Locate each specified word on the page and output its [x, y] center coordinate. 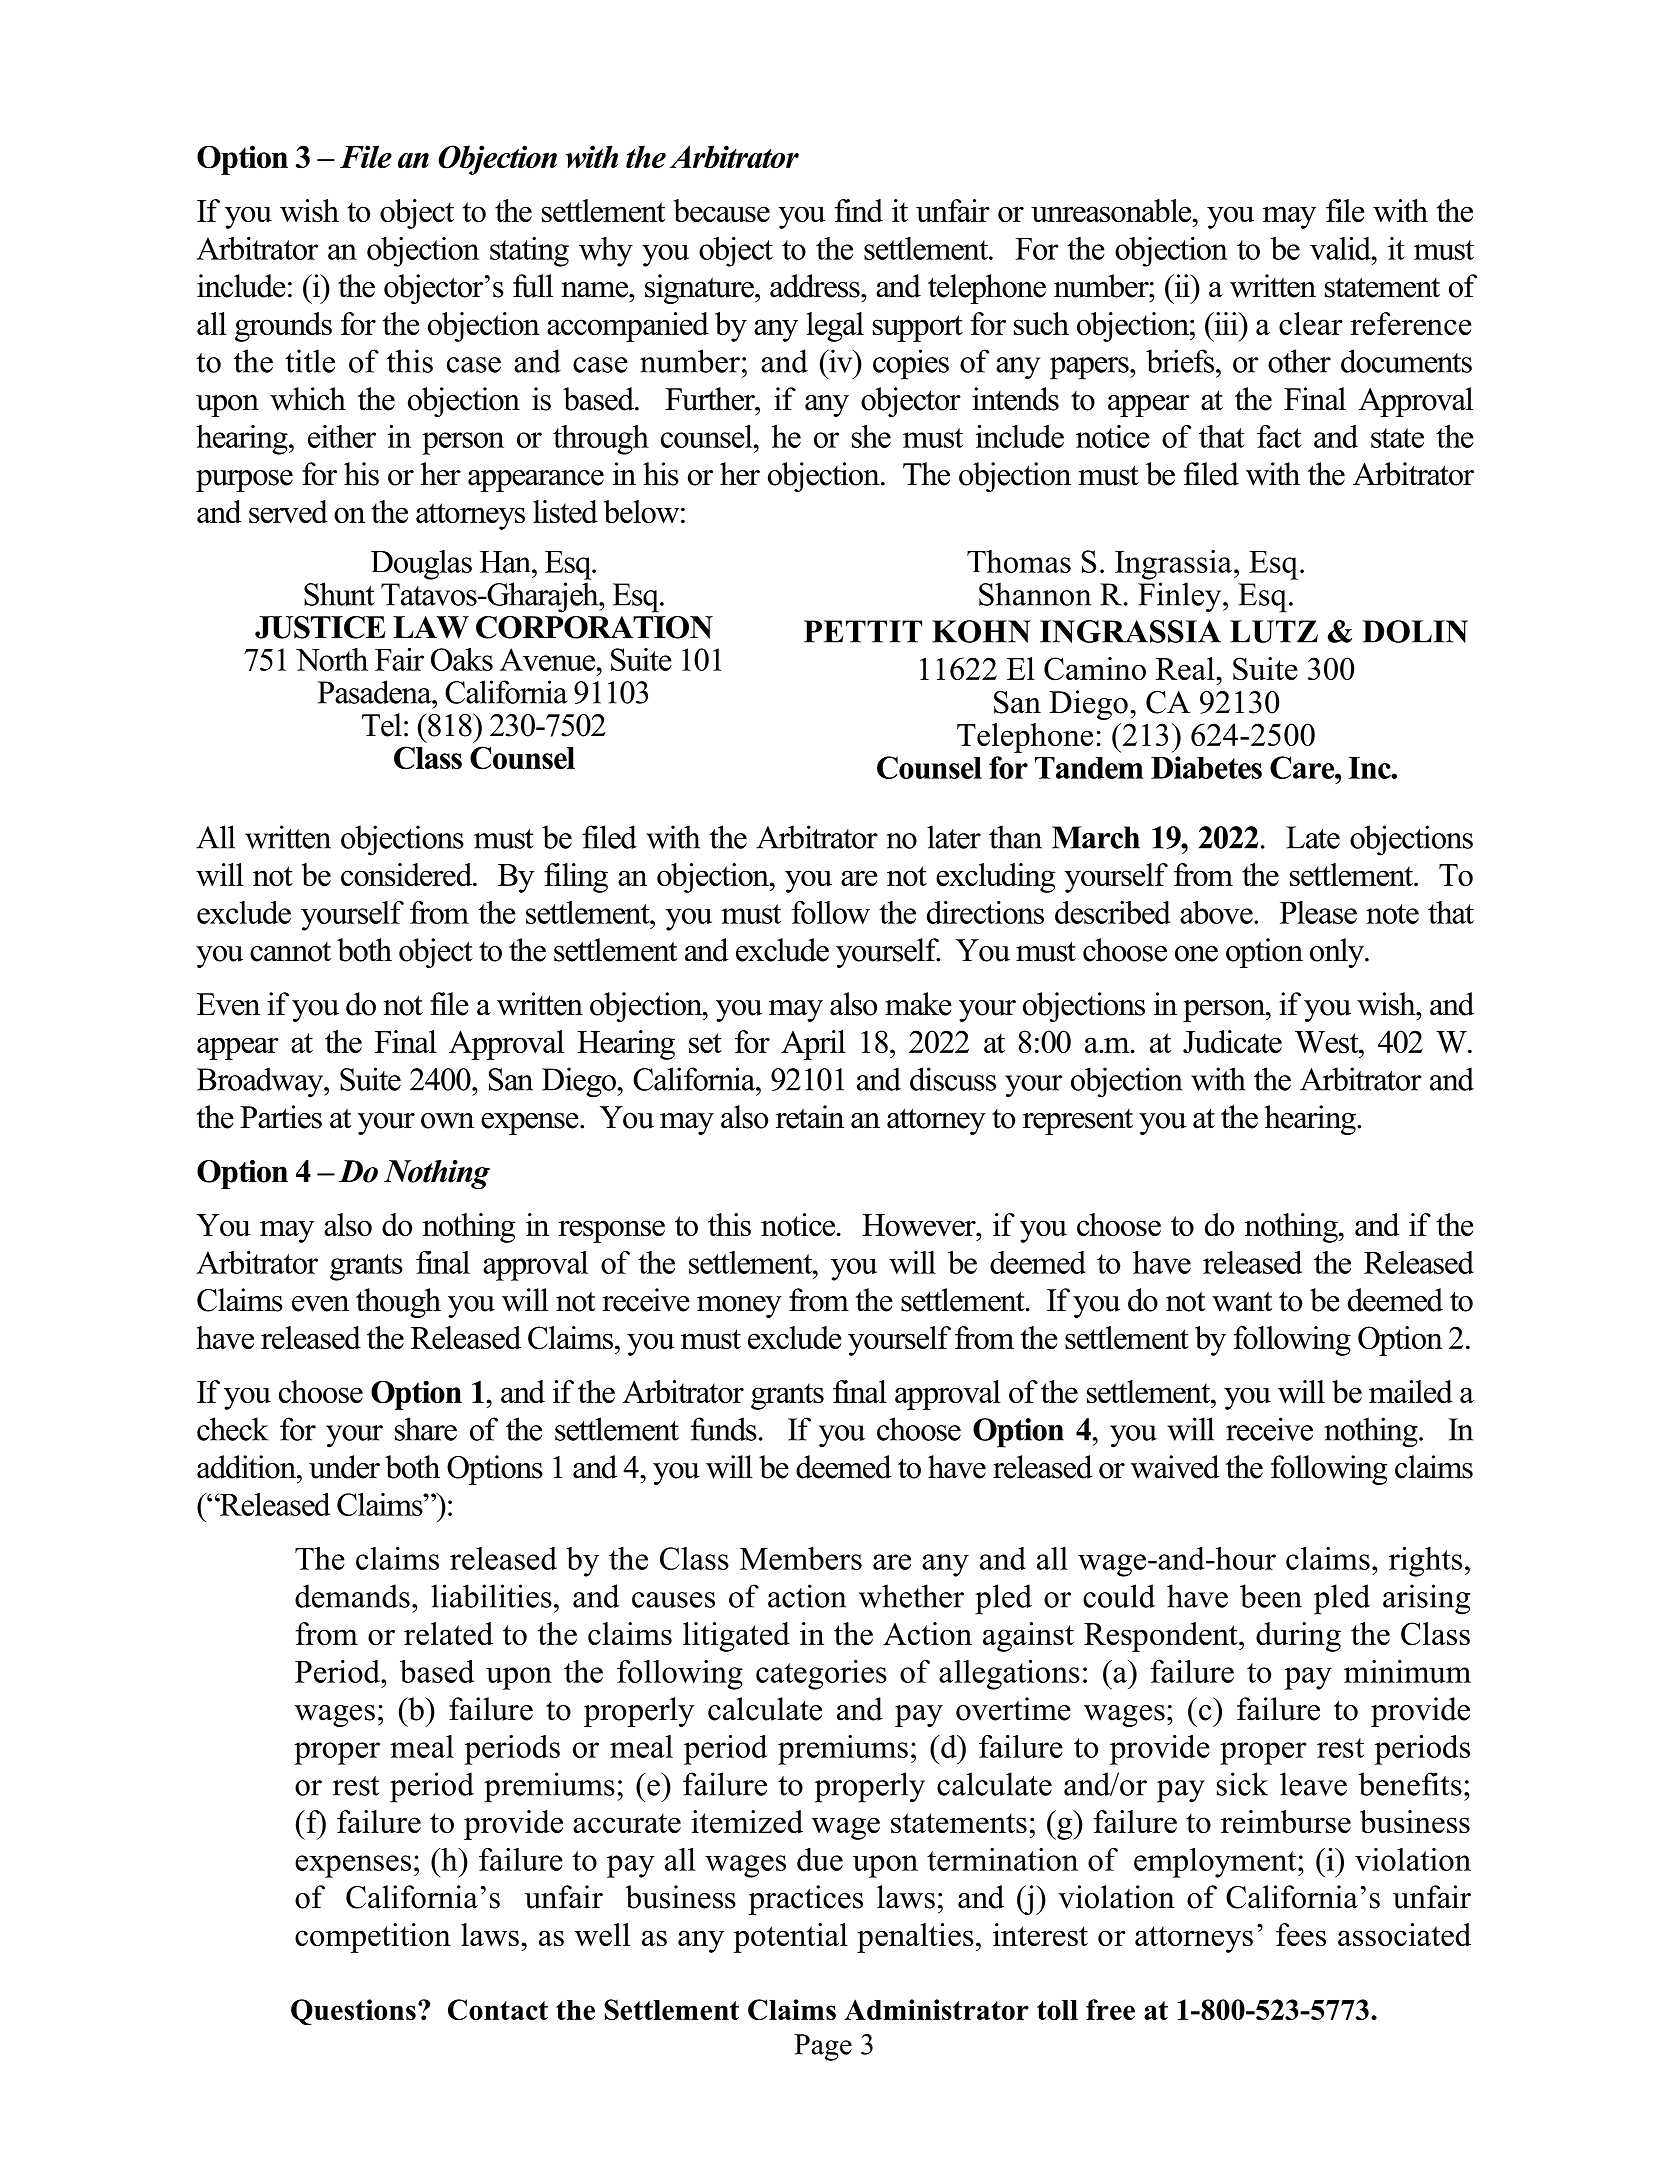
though [398, 1303]
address [816, 286]
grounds [283, 327]
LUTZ [1274, 631]
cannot [290, 952]
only [1338, 953]
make [918, 1004]
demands [352, 1596]
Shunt [339, 594]
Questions [353, 2012]
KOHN [981, 631]
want [1242, 1301]
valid [1341, 248]
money [739, 1307]
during [1298, 1637]
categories [821, 1675]
